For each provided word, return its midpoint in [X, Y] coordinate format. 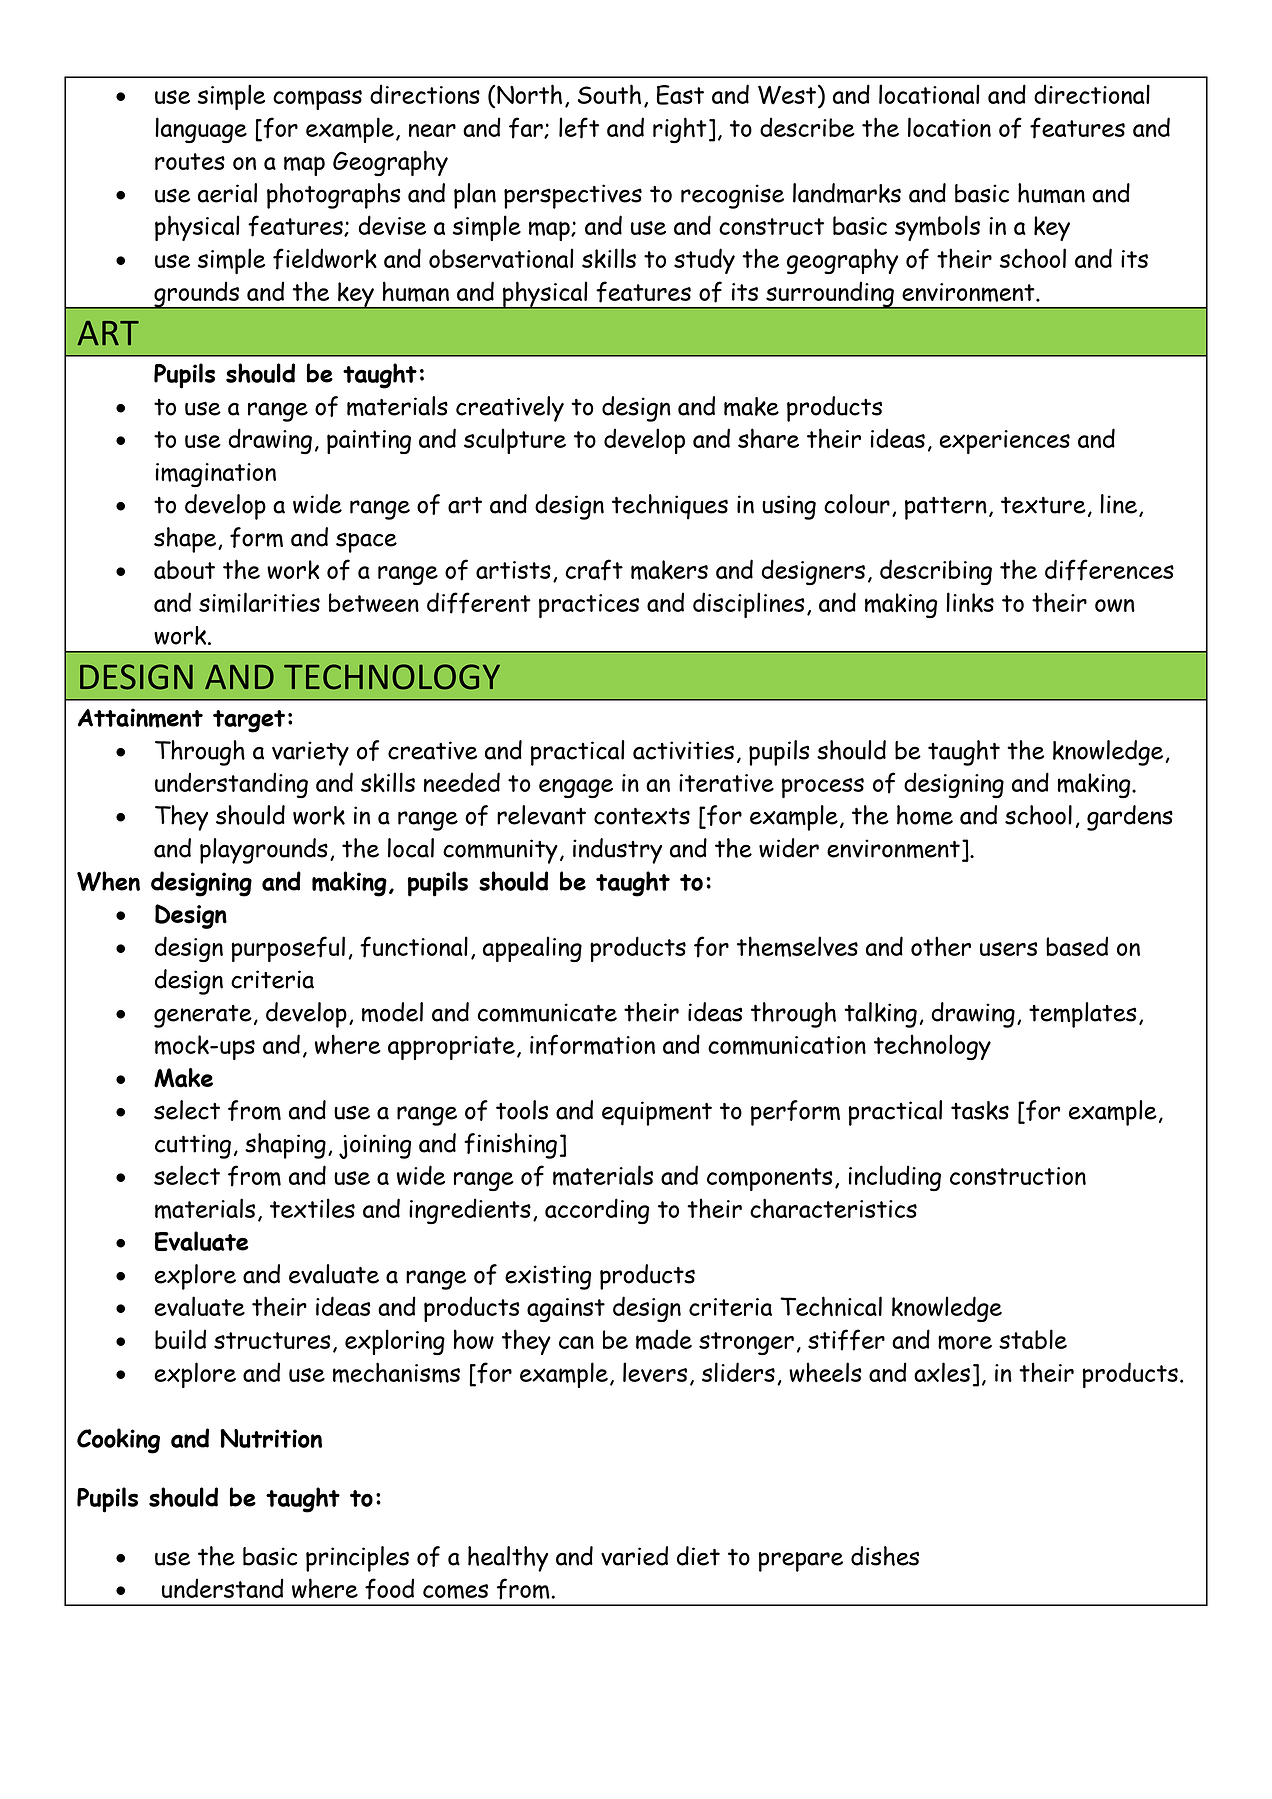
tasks [980, 1110]
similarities [259, 602]
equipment [657, 1113]
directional [1092, 94]
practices [589, 606]
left [579, 128]
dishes [885, 1556]
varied [634, 1556]
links [970, 602]
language [201, 130]
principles [357, 1559]
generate [203, 1016]
